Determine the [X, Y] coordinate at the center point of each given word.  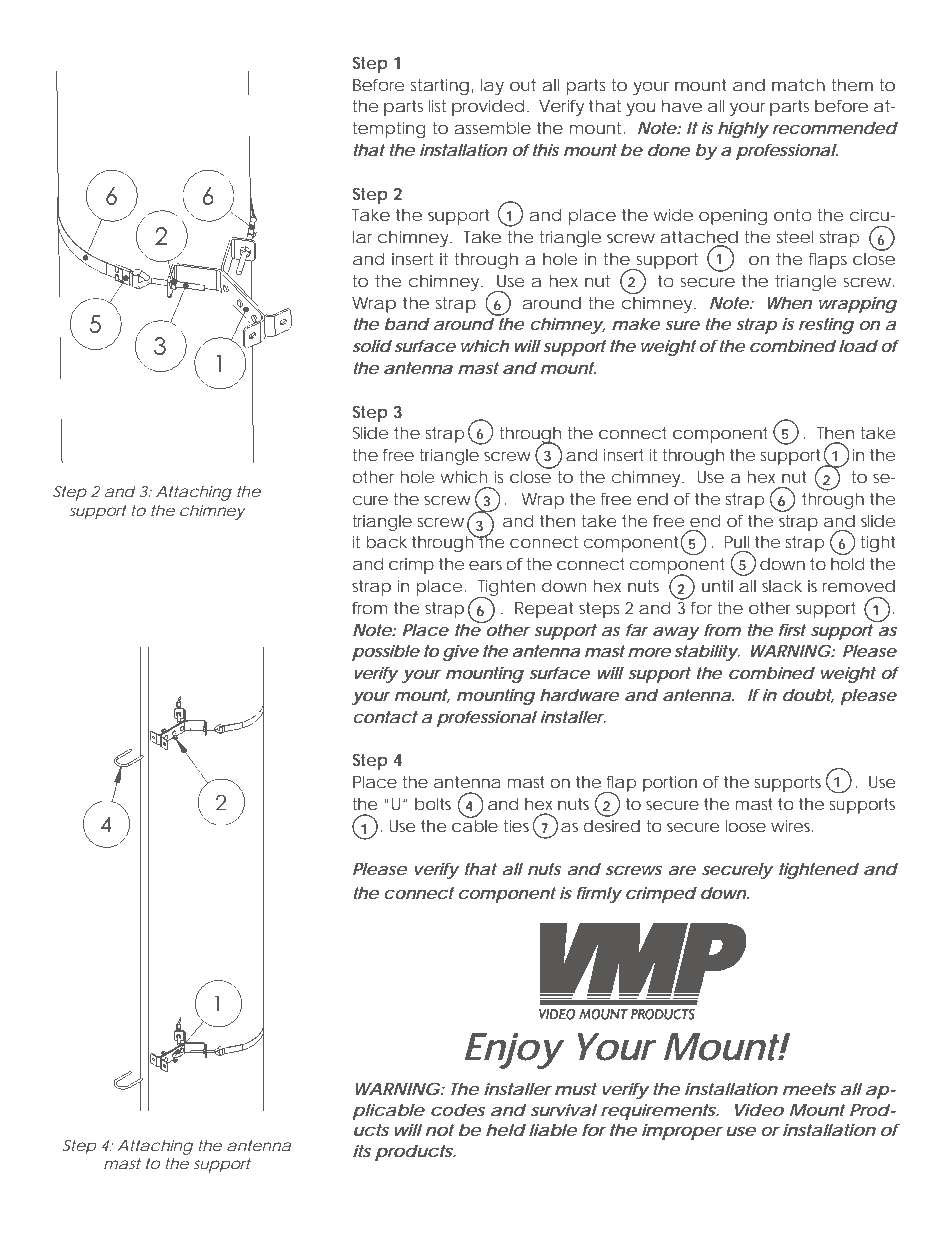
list [437, 105]
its [362, 1150]
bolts [433, 803]
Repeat [544, 610]
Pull [736, 541]
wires [791, 826]
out [523, 85]
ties [516, 826]
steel [795, 236]
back [386, 541]
